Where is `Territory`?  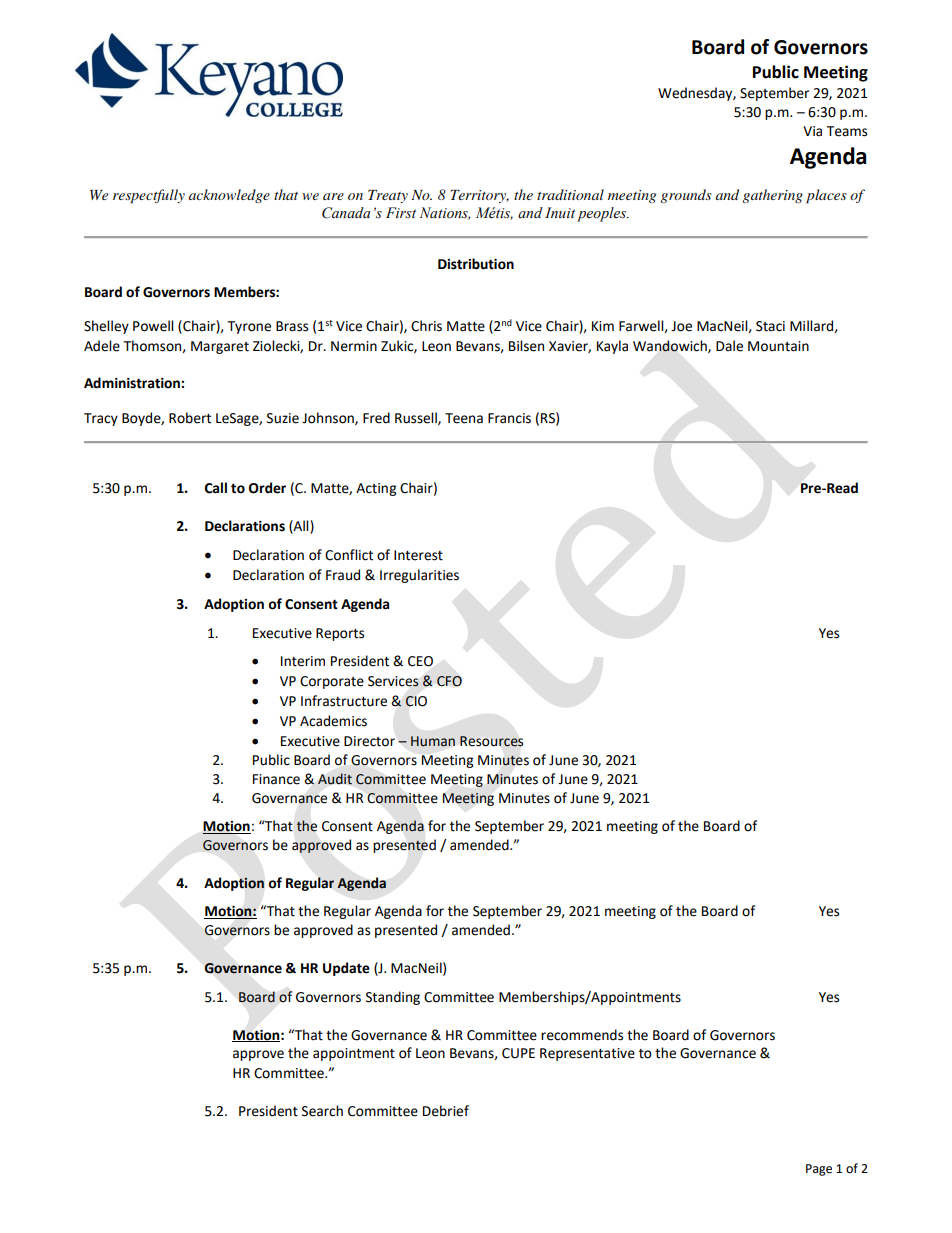 Territory is located at coordinates (479, 196).
